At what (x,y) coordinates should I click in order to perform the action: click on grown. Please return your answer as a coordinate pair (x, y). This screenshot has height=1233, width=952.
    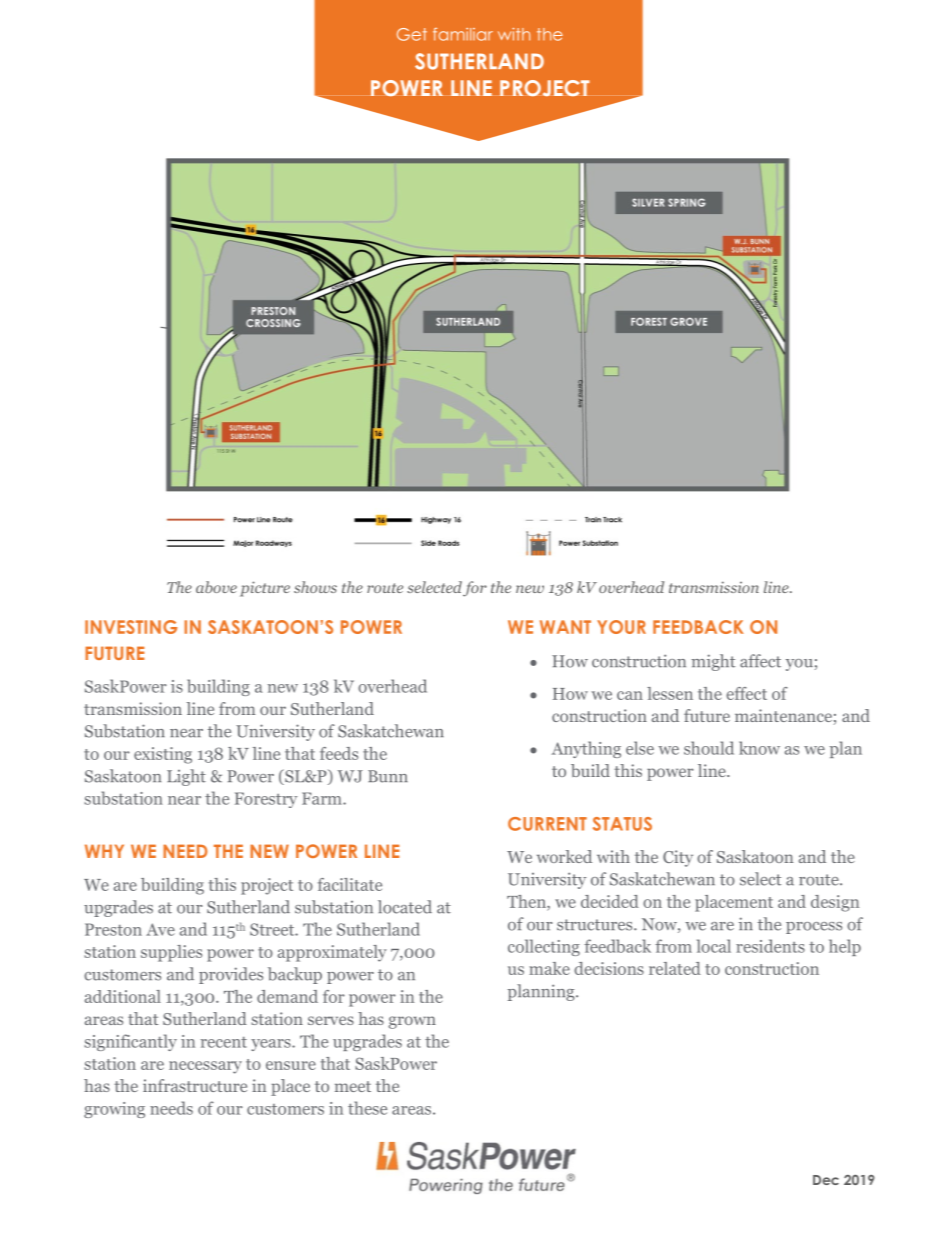
    Looking at the image, I should click on (412, 1022).
